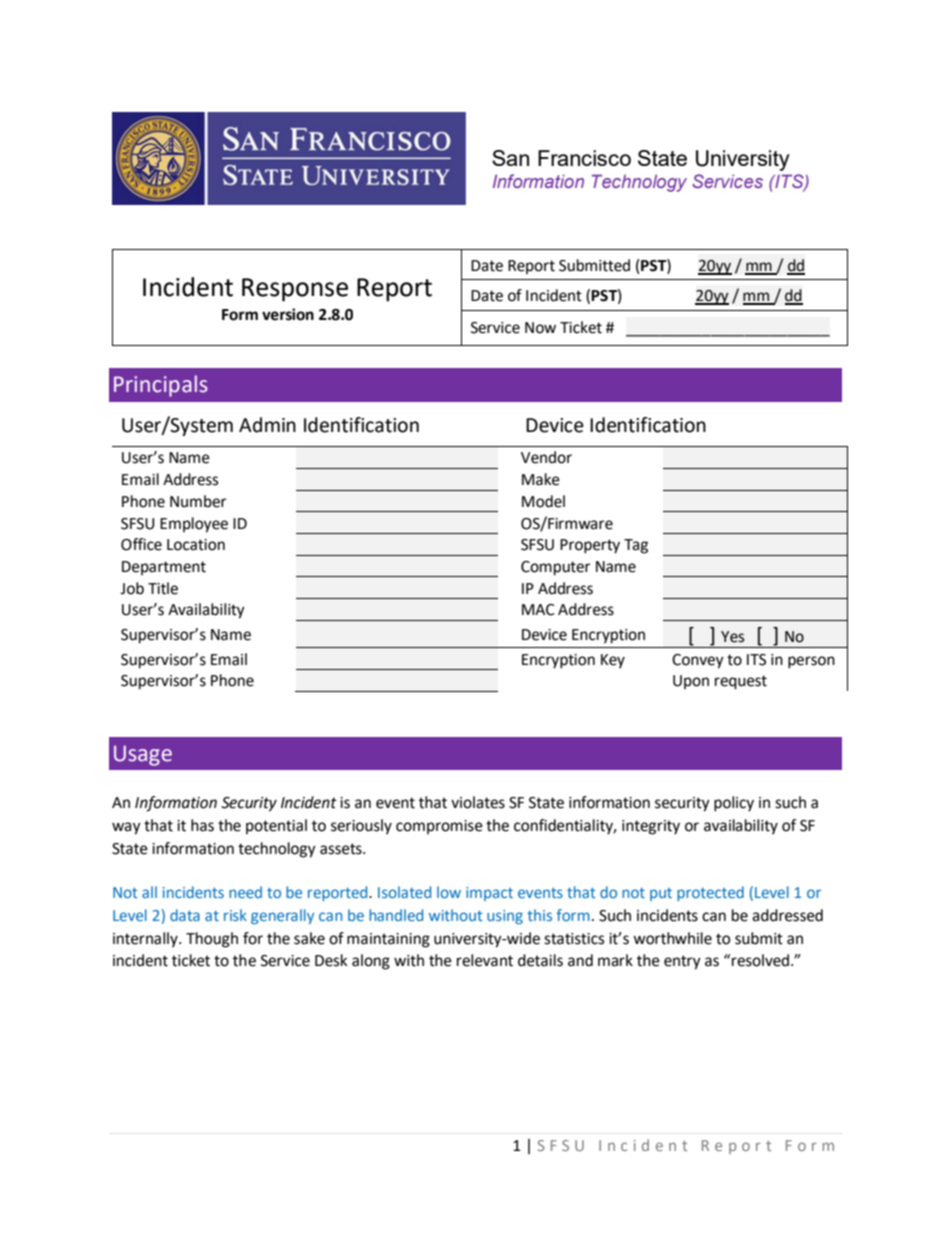  What do you see at coordinates (196, 545) in the image?
I see `Location` at bounding box center [196, 545].
